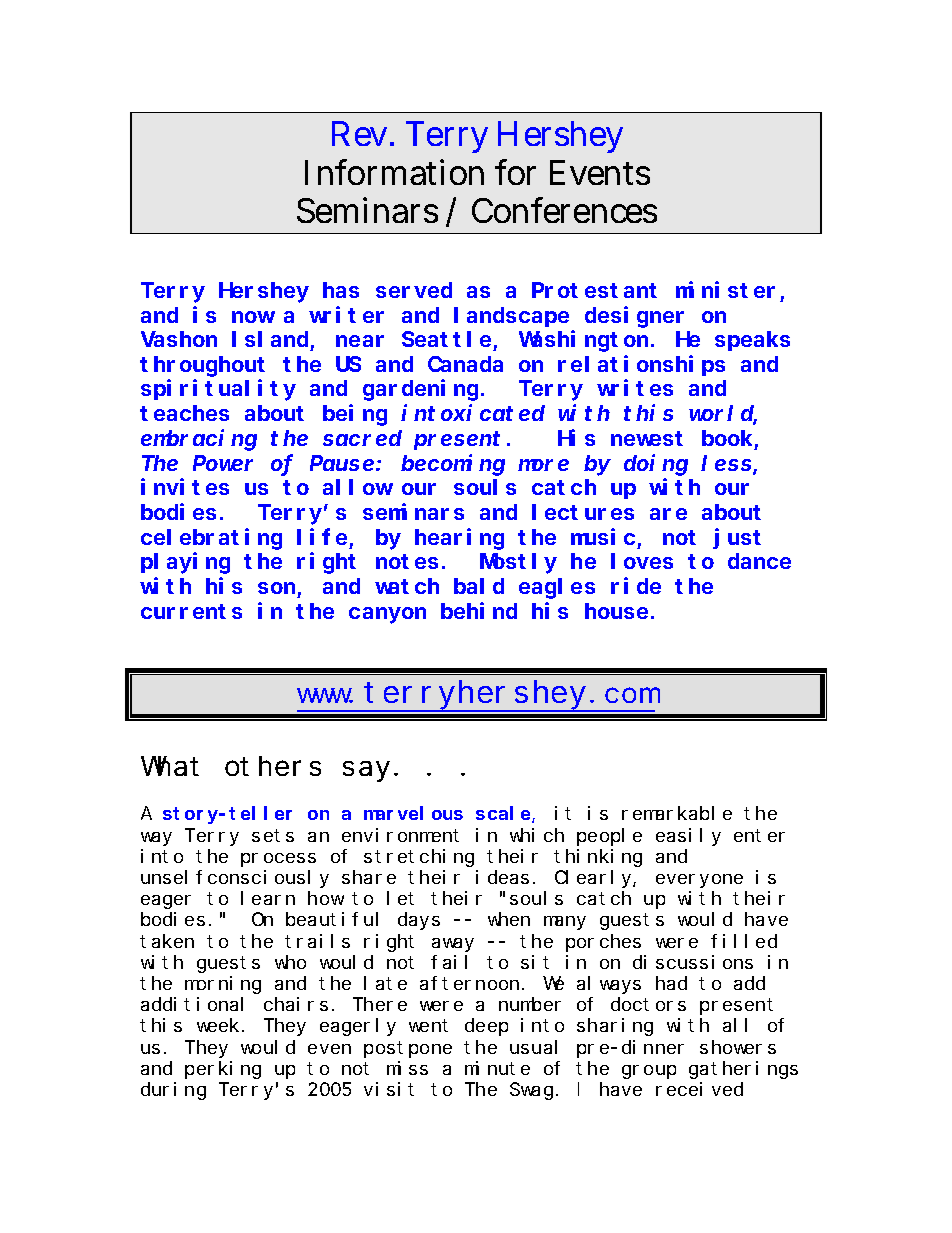 This screenshot has width=952, height=1233. Describe the element at coordinates (413, 813) in the screenshot. I see `marvelous` at that location.
